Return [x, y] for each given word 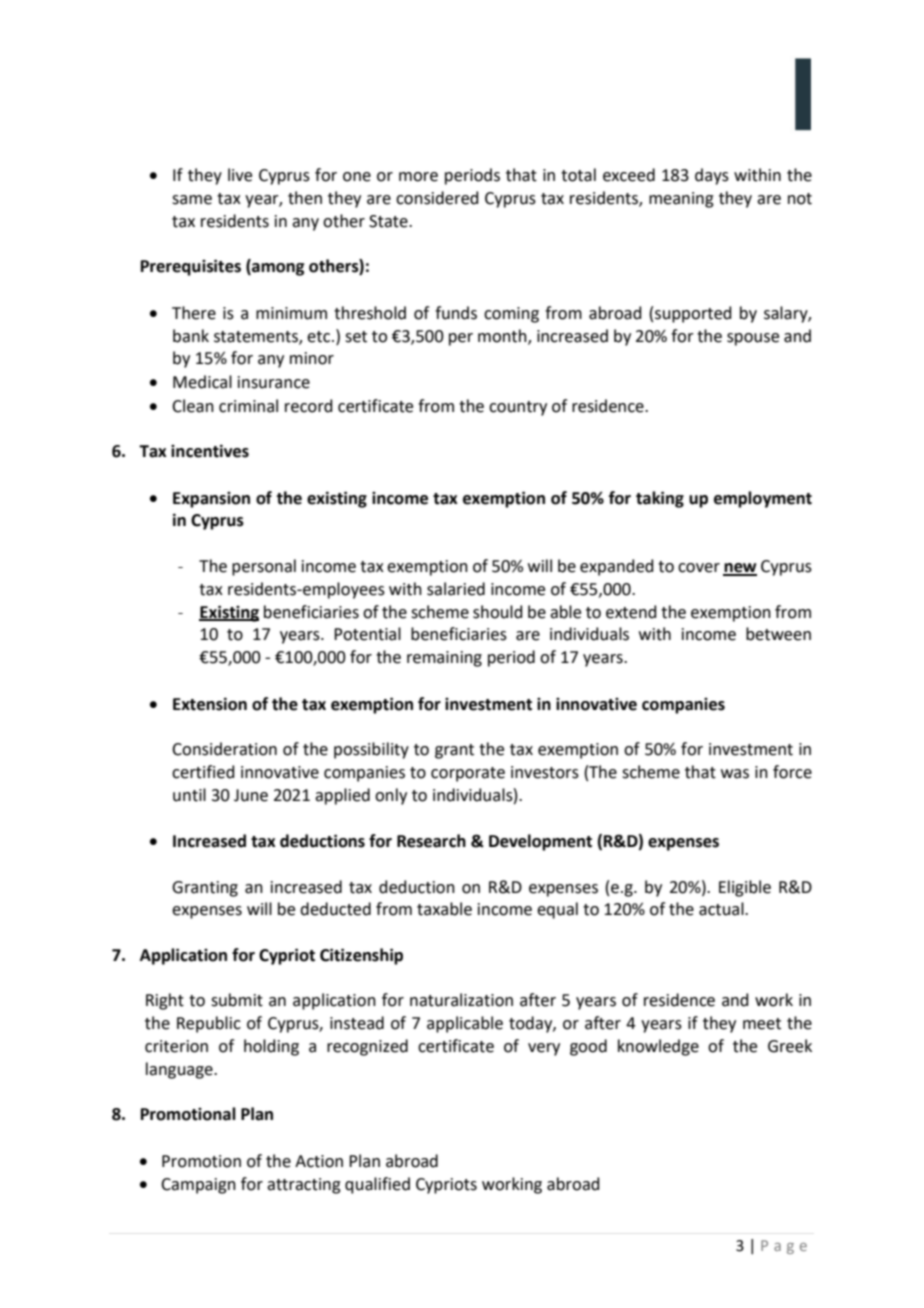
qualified [377, 1185]
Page [784, 1247]
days [712, 176]
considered [437, 198]
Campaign [198, 1186]
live [240, 175]
